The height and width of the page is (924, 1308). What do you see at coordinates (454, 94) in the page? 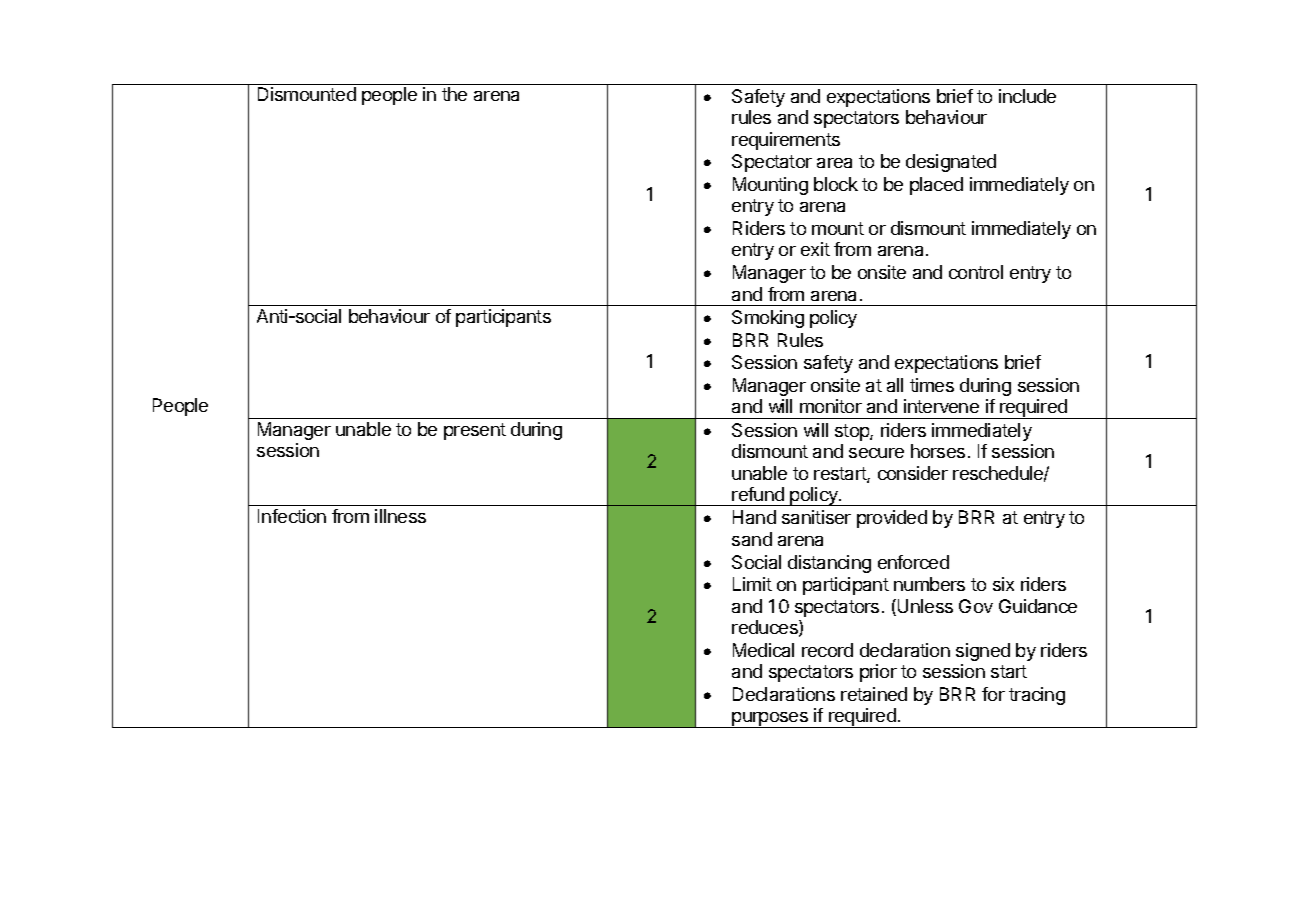
I see `the` at bounding box center [454, 94].
